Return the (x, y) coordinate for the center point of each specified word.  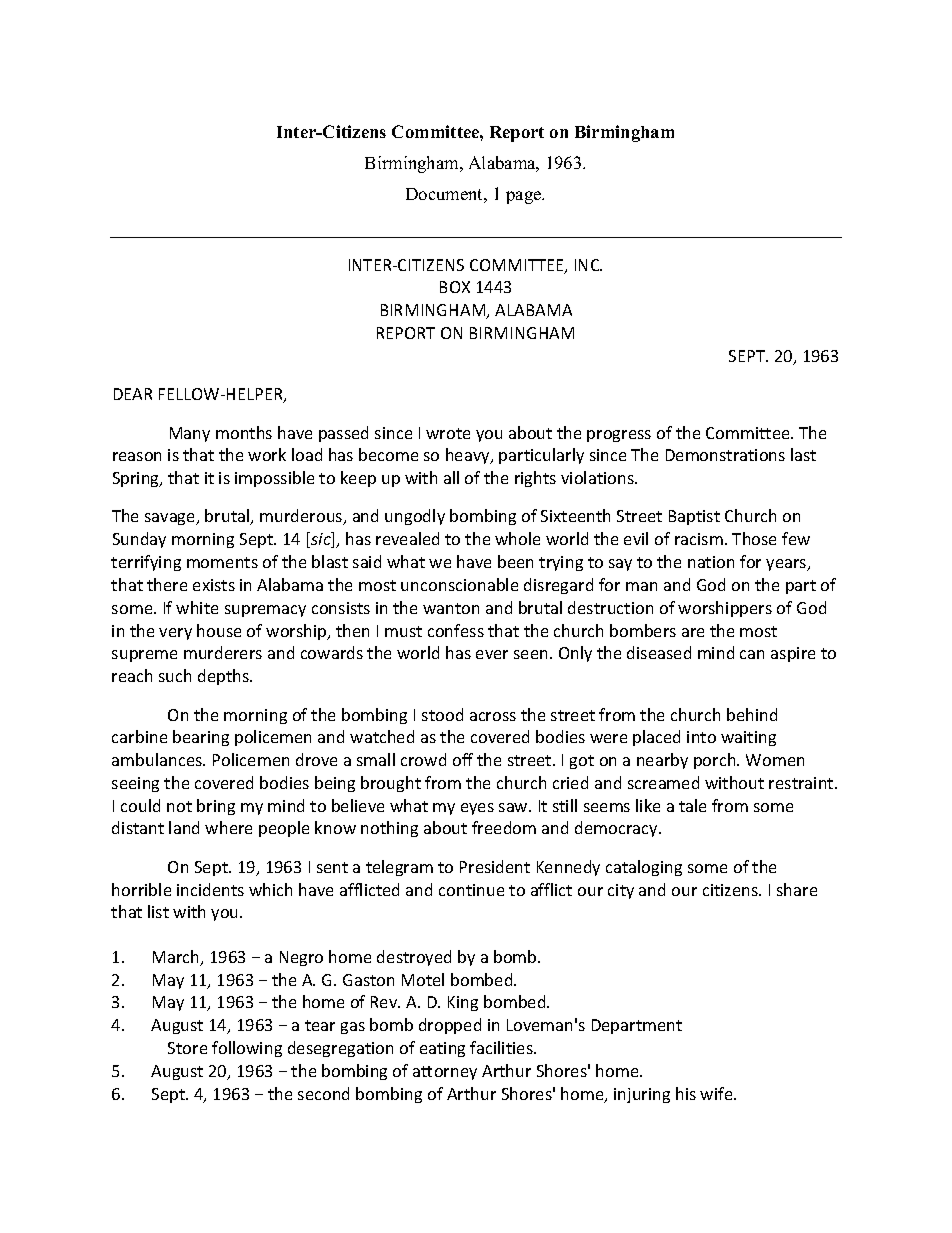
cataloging (644, 868)
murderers (223, 652)
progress (619, 436)
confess (456, 630)
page (525, 197)
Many (190, 434)
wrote (448, 433)
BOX (455, 287)
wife (717, 1093)
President (495, 866)
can (752, 654)
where (228, 827)
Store (187, 1048)
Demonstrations (725, 455)
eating (442, 1049)
